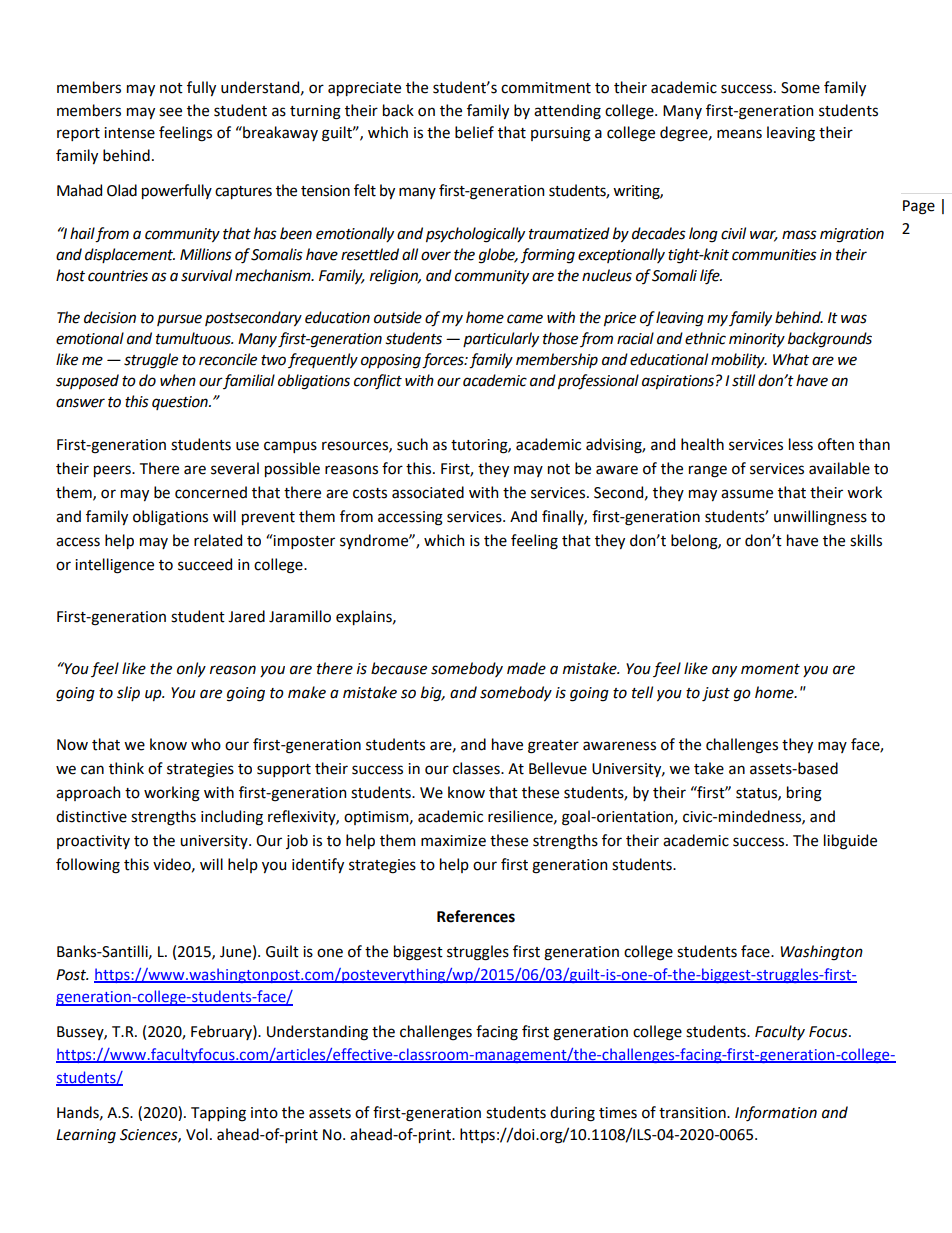  What do you see at coordinates (474, 132) in the page?
I see `belief` at bounding box center [474, 132].
